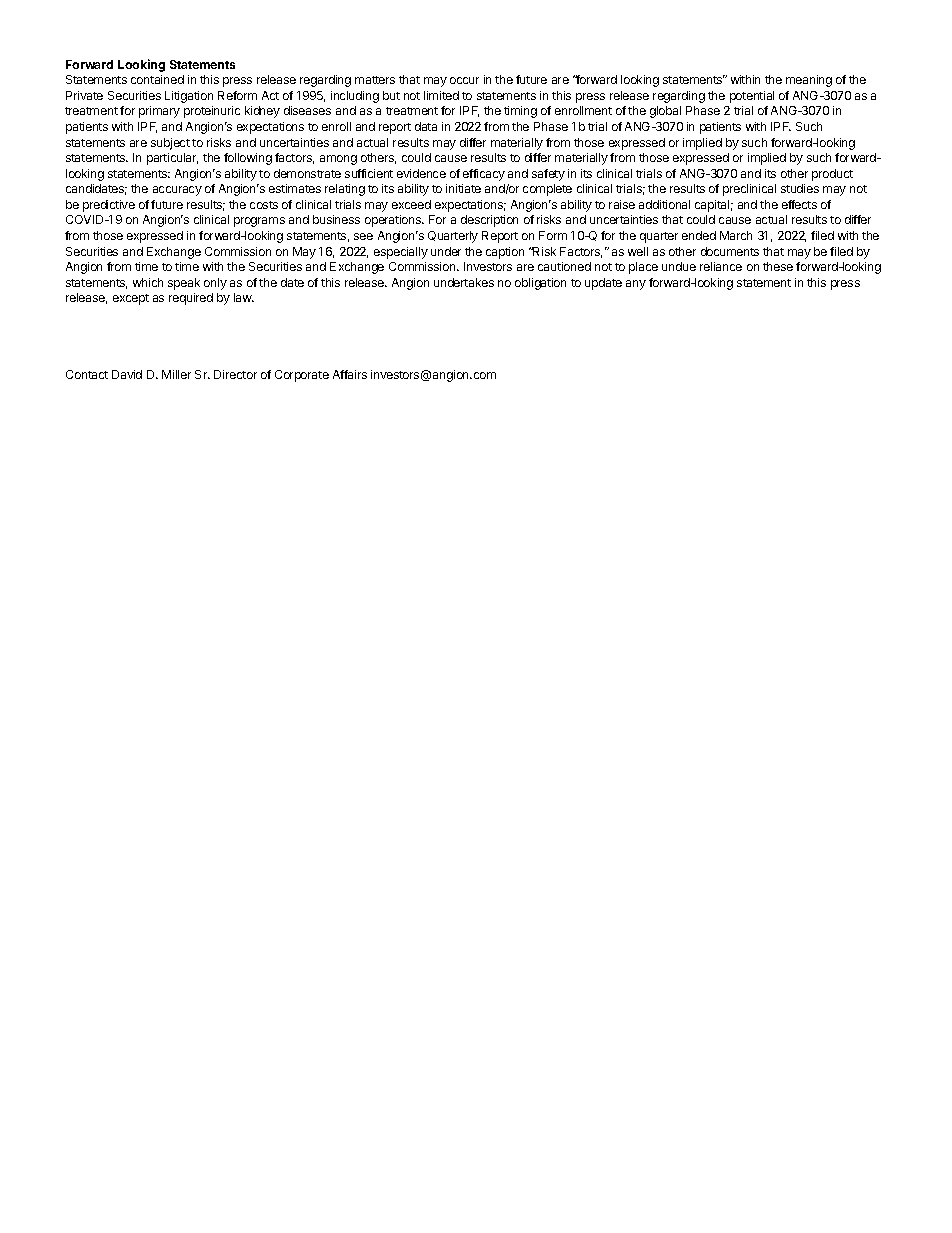 This screenshot has width=952, height=1233. Describe the element at coordinates (721, 266) in the screenshot. I see `reliance` at that location.
